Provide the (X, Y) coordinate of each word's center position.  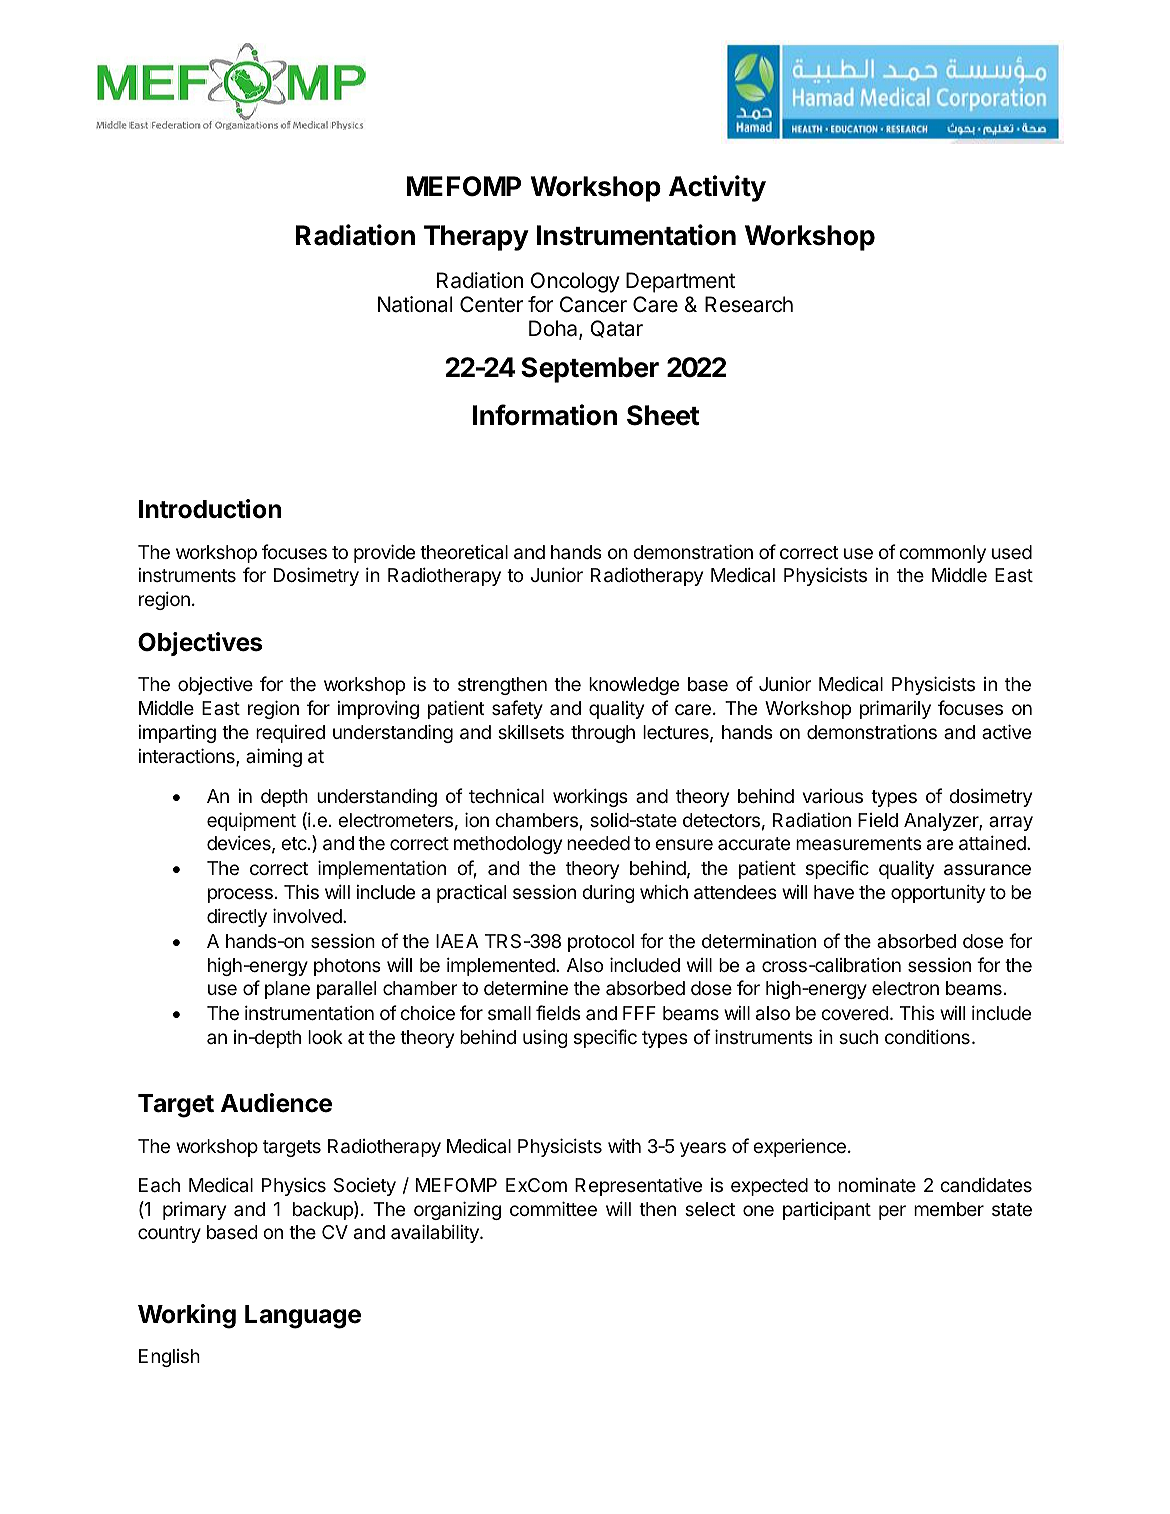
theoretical (464, 551)
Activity (717, 188)
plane (287, 990)
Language (303, 1317)
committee (553, 1208)
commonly (942, 554)
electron (905, 988)
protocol (601, 943)
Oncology (575, 282)
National (415, 304)
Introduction (210, 509)
